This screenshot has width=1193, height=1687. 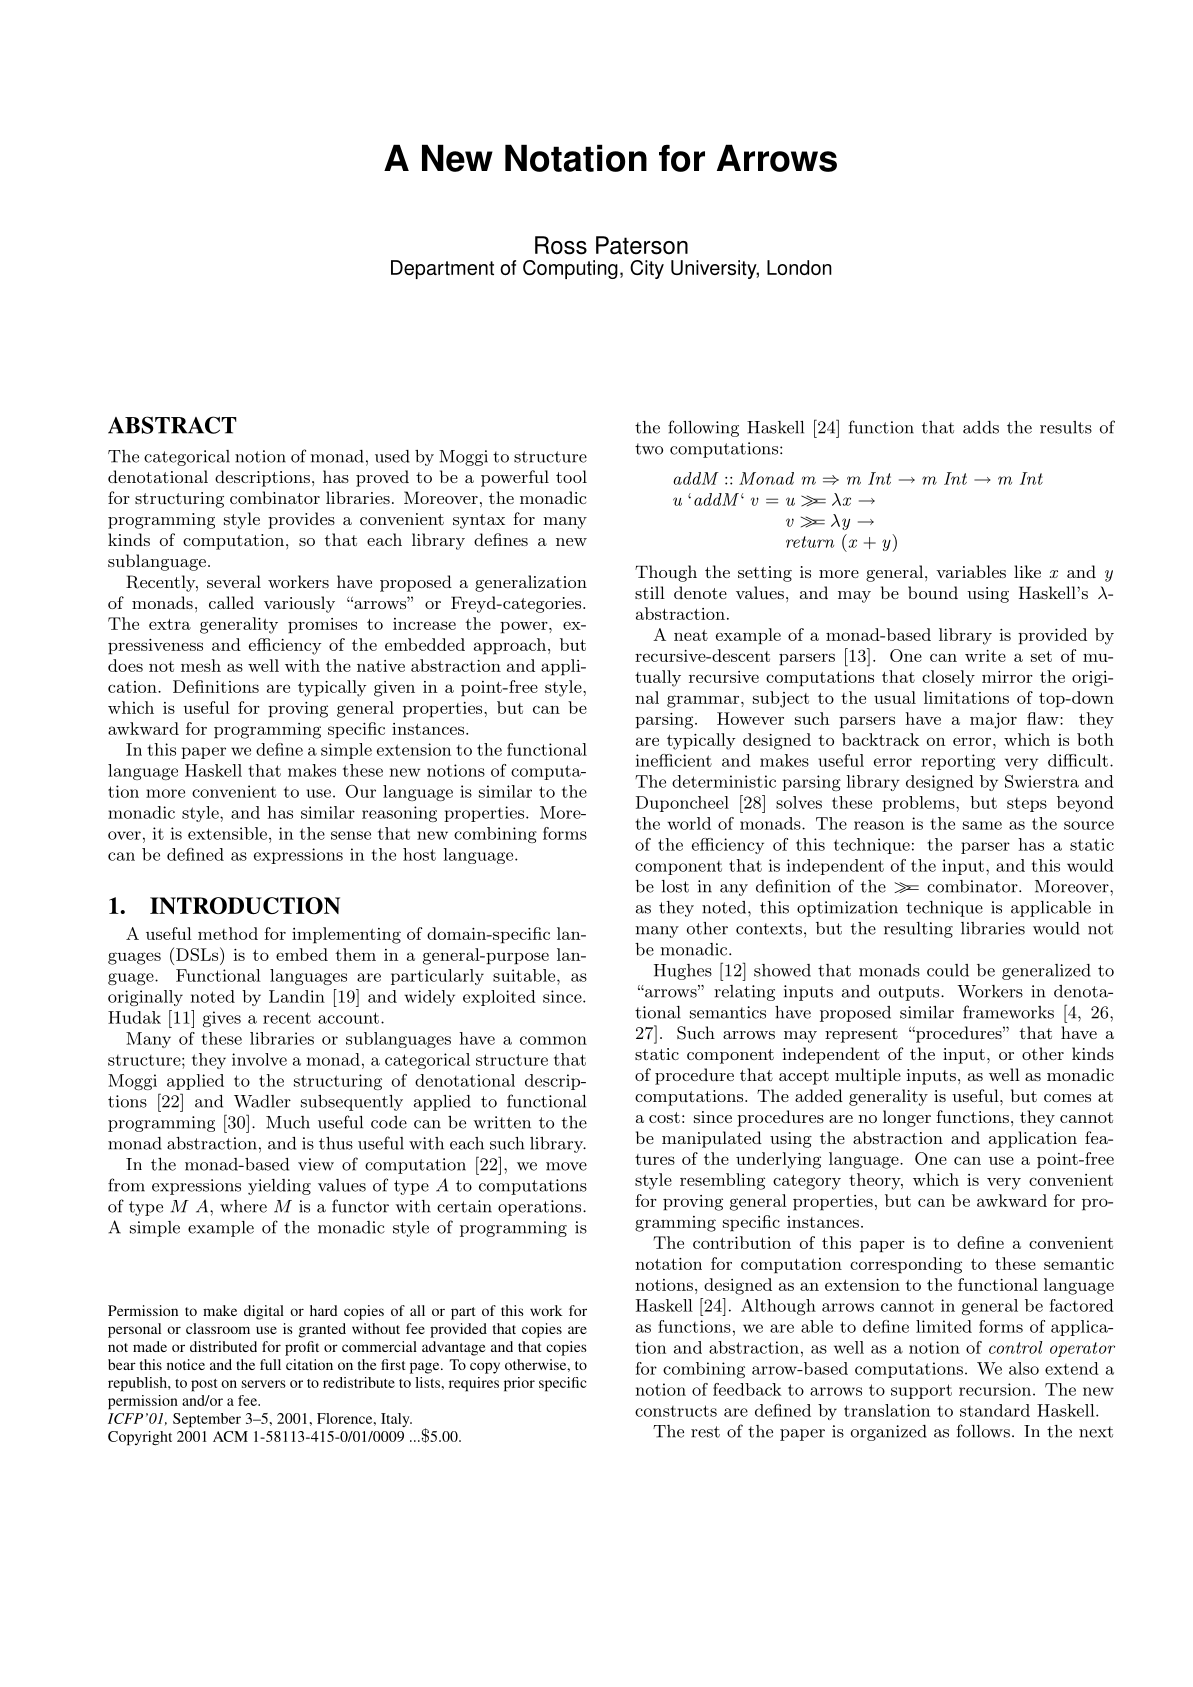 What do you see at coordinates (982, 825) in the screenshot?
I see `same` at bounding box center [982, 825].
